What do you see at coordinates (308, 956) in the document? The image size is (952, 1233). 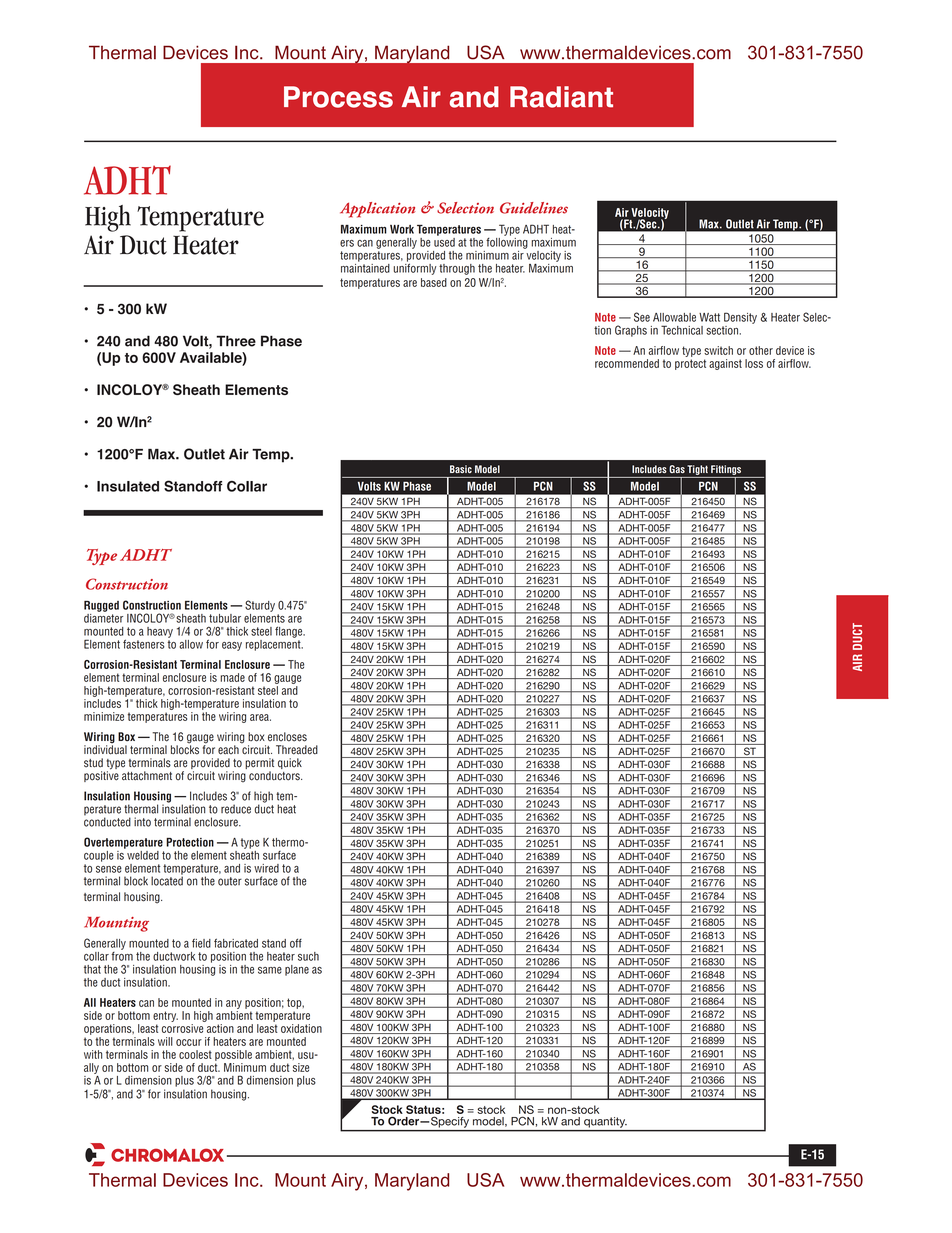 I see `such` at bounding box center [308, 956].
